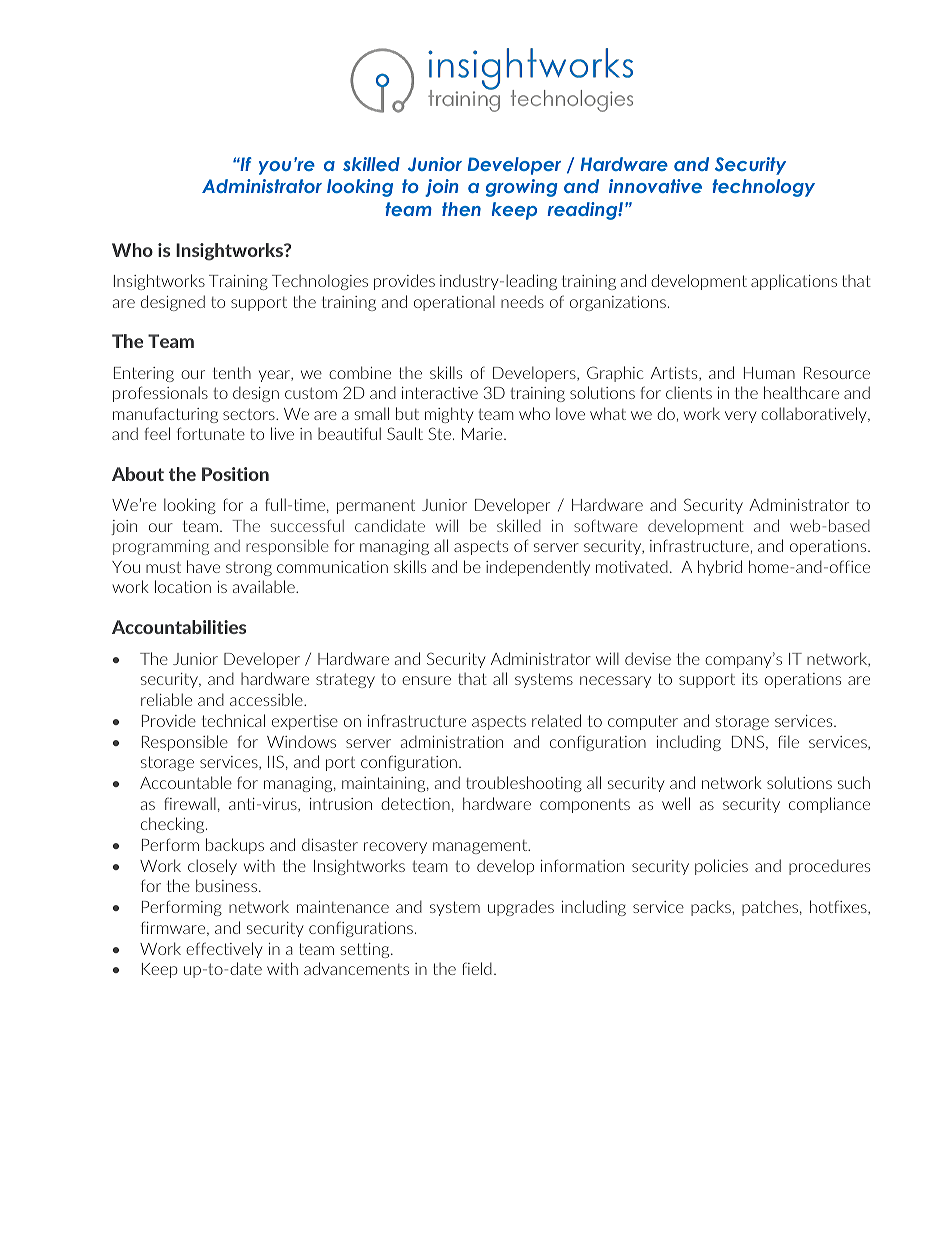 Image resolution: width=952 pixels, height=1233 pixels. What do you see at coordinates (801, 392) in the document?
I see `healthcare` at bounding box center [801, 392].
